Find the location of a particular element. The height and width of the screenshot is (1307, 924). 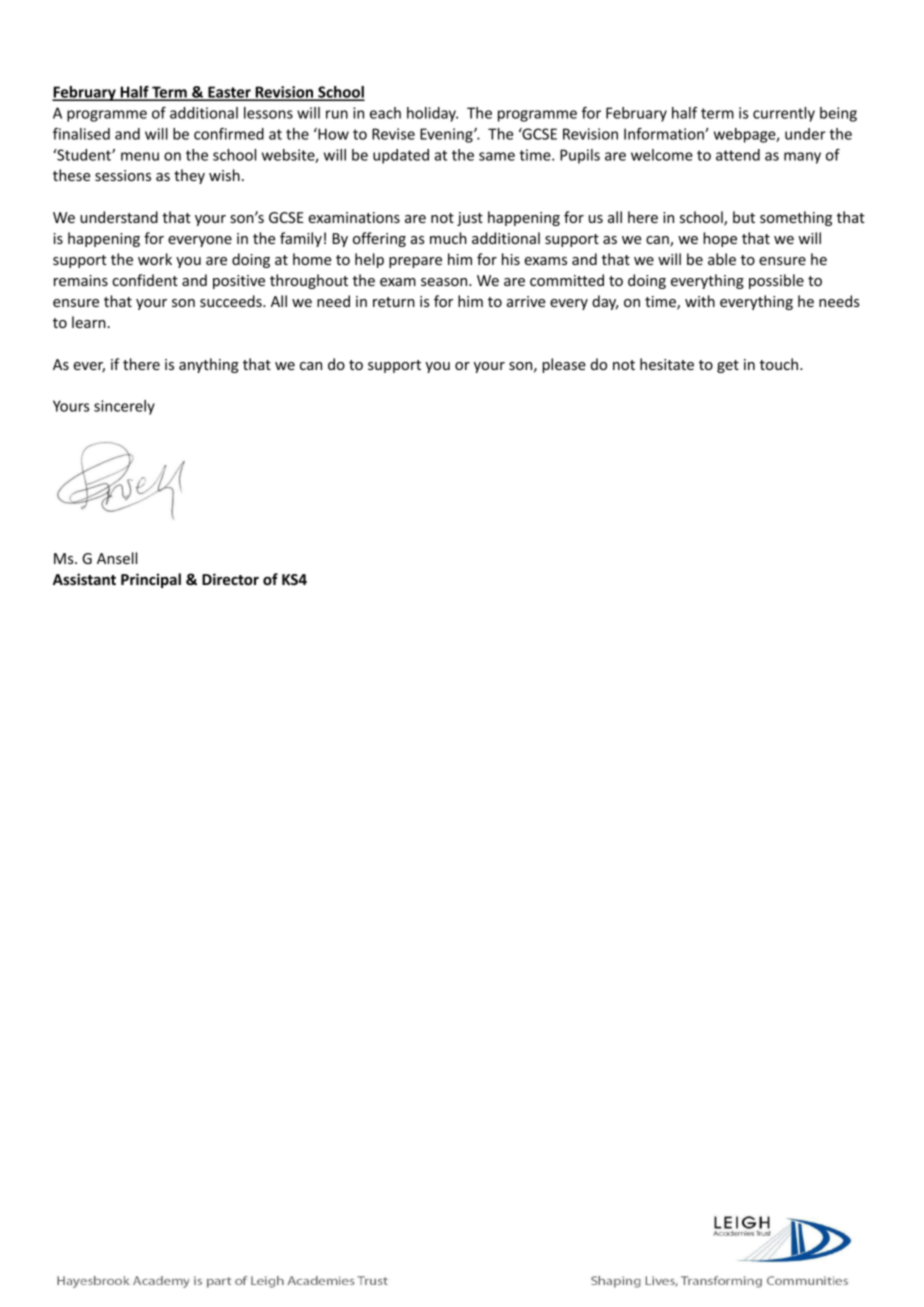

currently is located at coordinates (784, 114).
